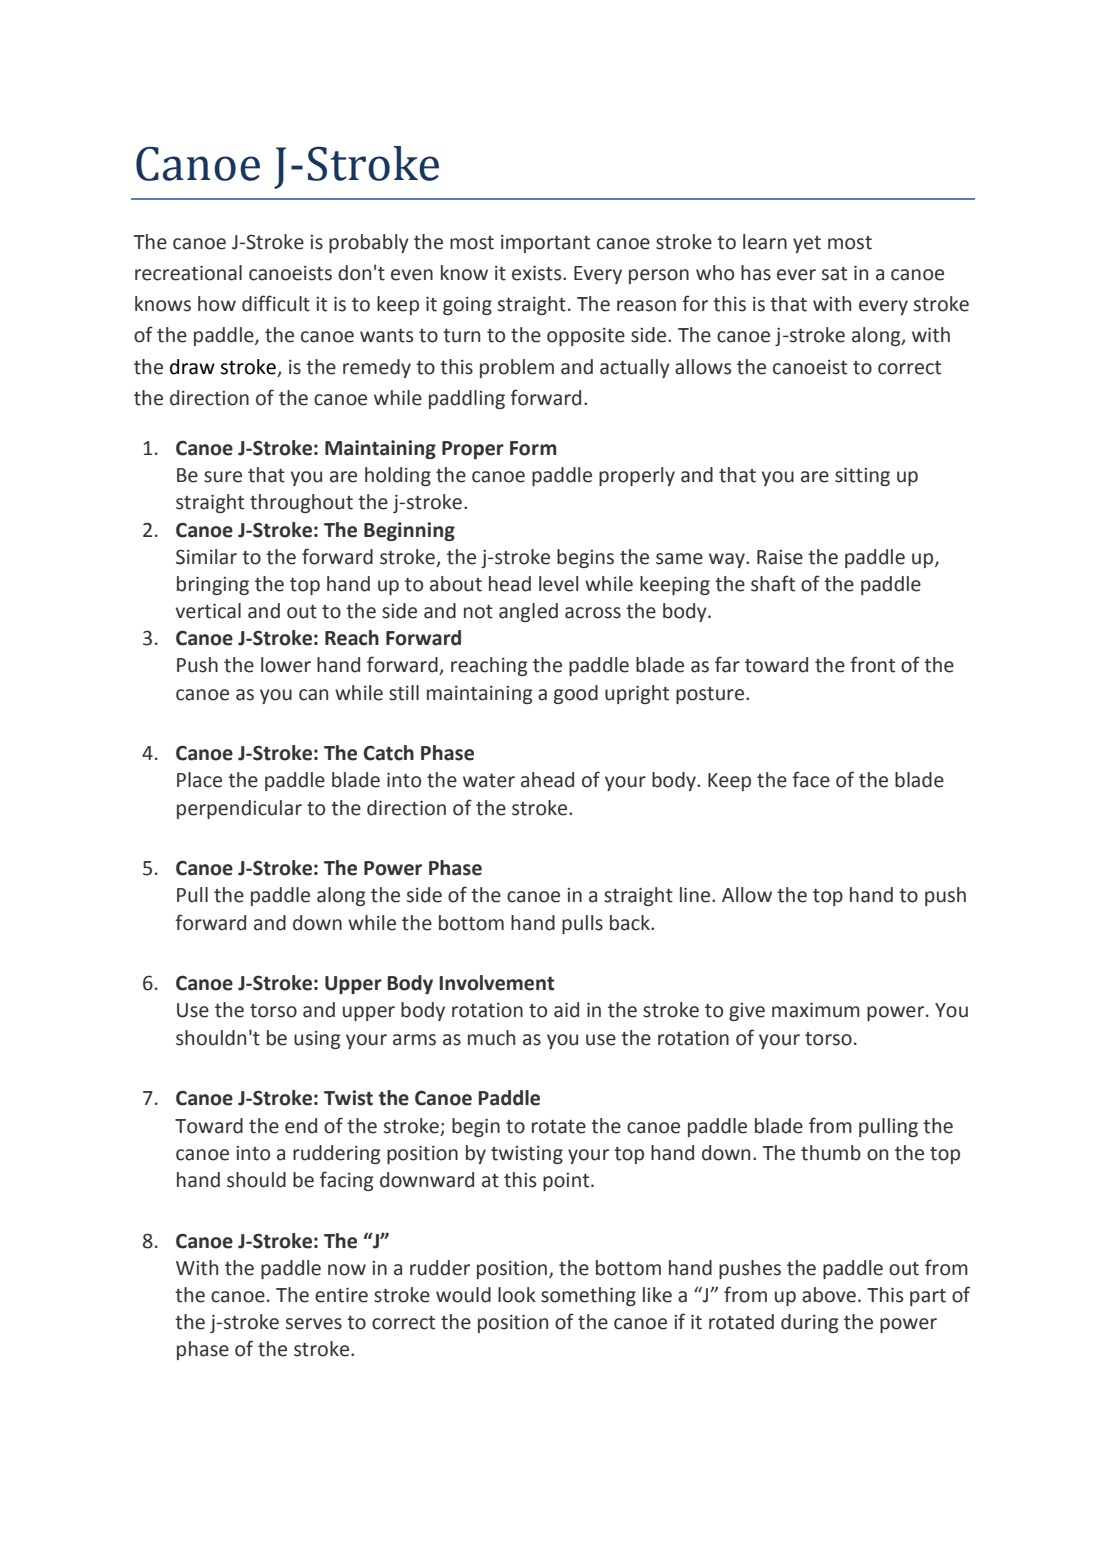 This screenshot has width=1105, height=1563. Describe the element at coordinates (276, 303) in the screenshot. I see `difficult` at that location.
